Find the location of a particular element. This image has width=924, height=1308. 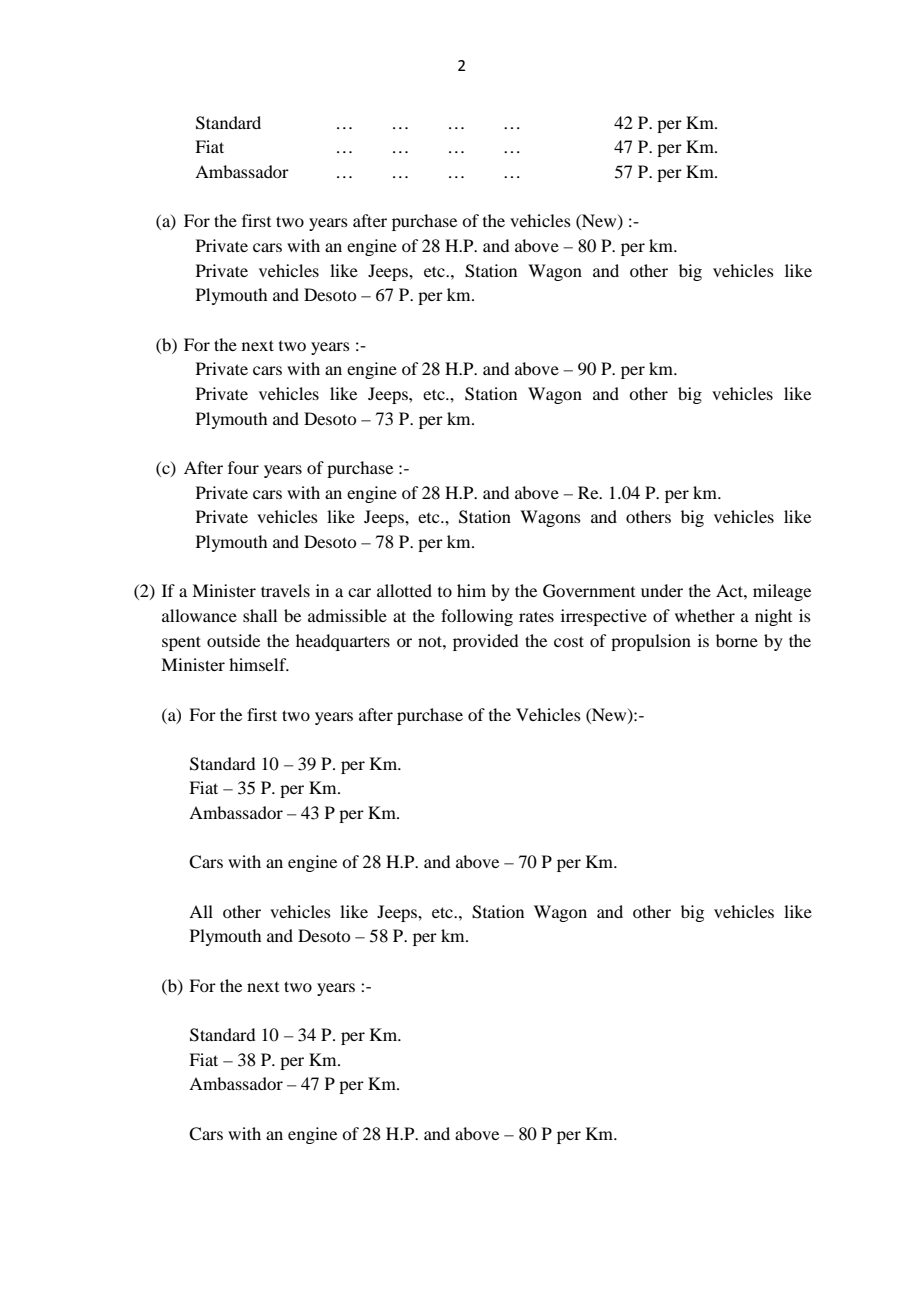

Government is located at coordinates (589, 591).
